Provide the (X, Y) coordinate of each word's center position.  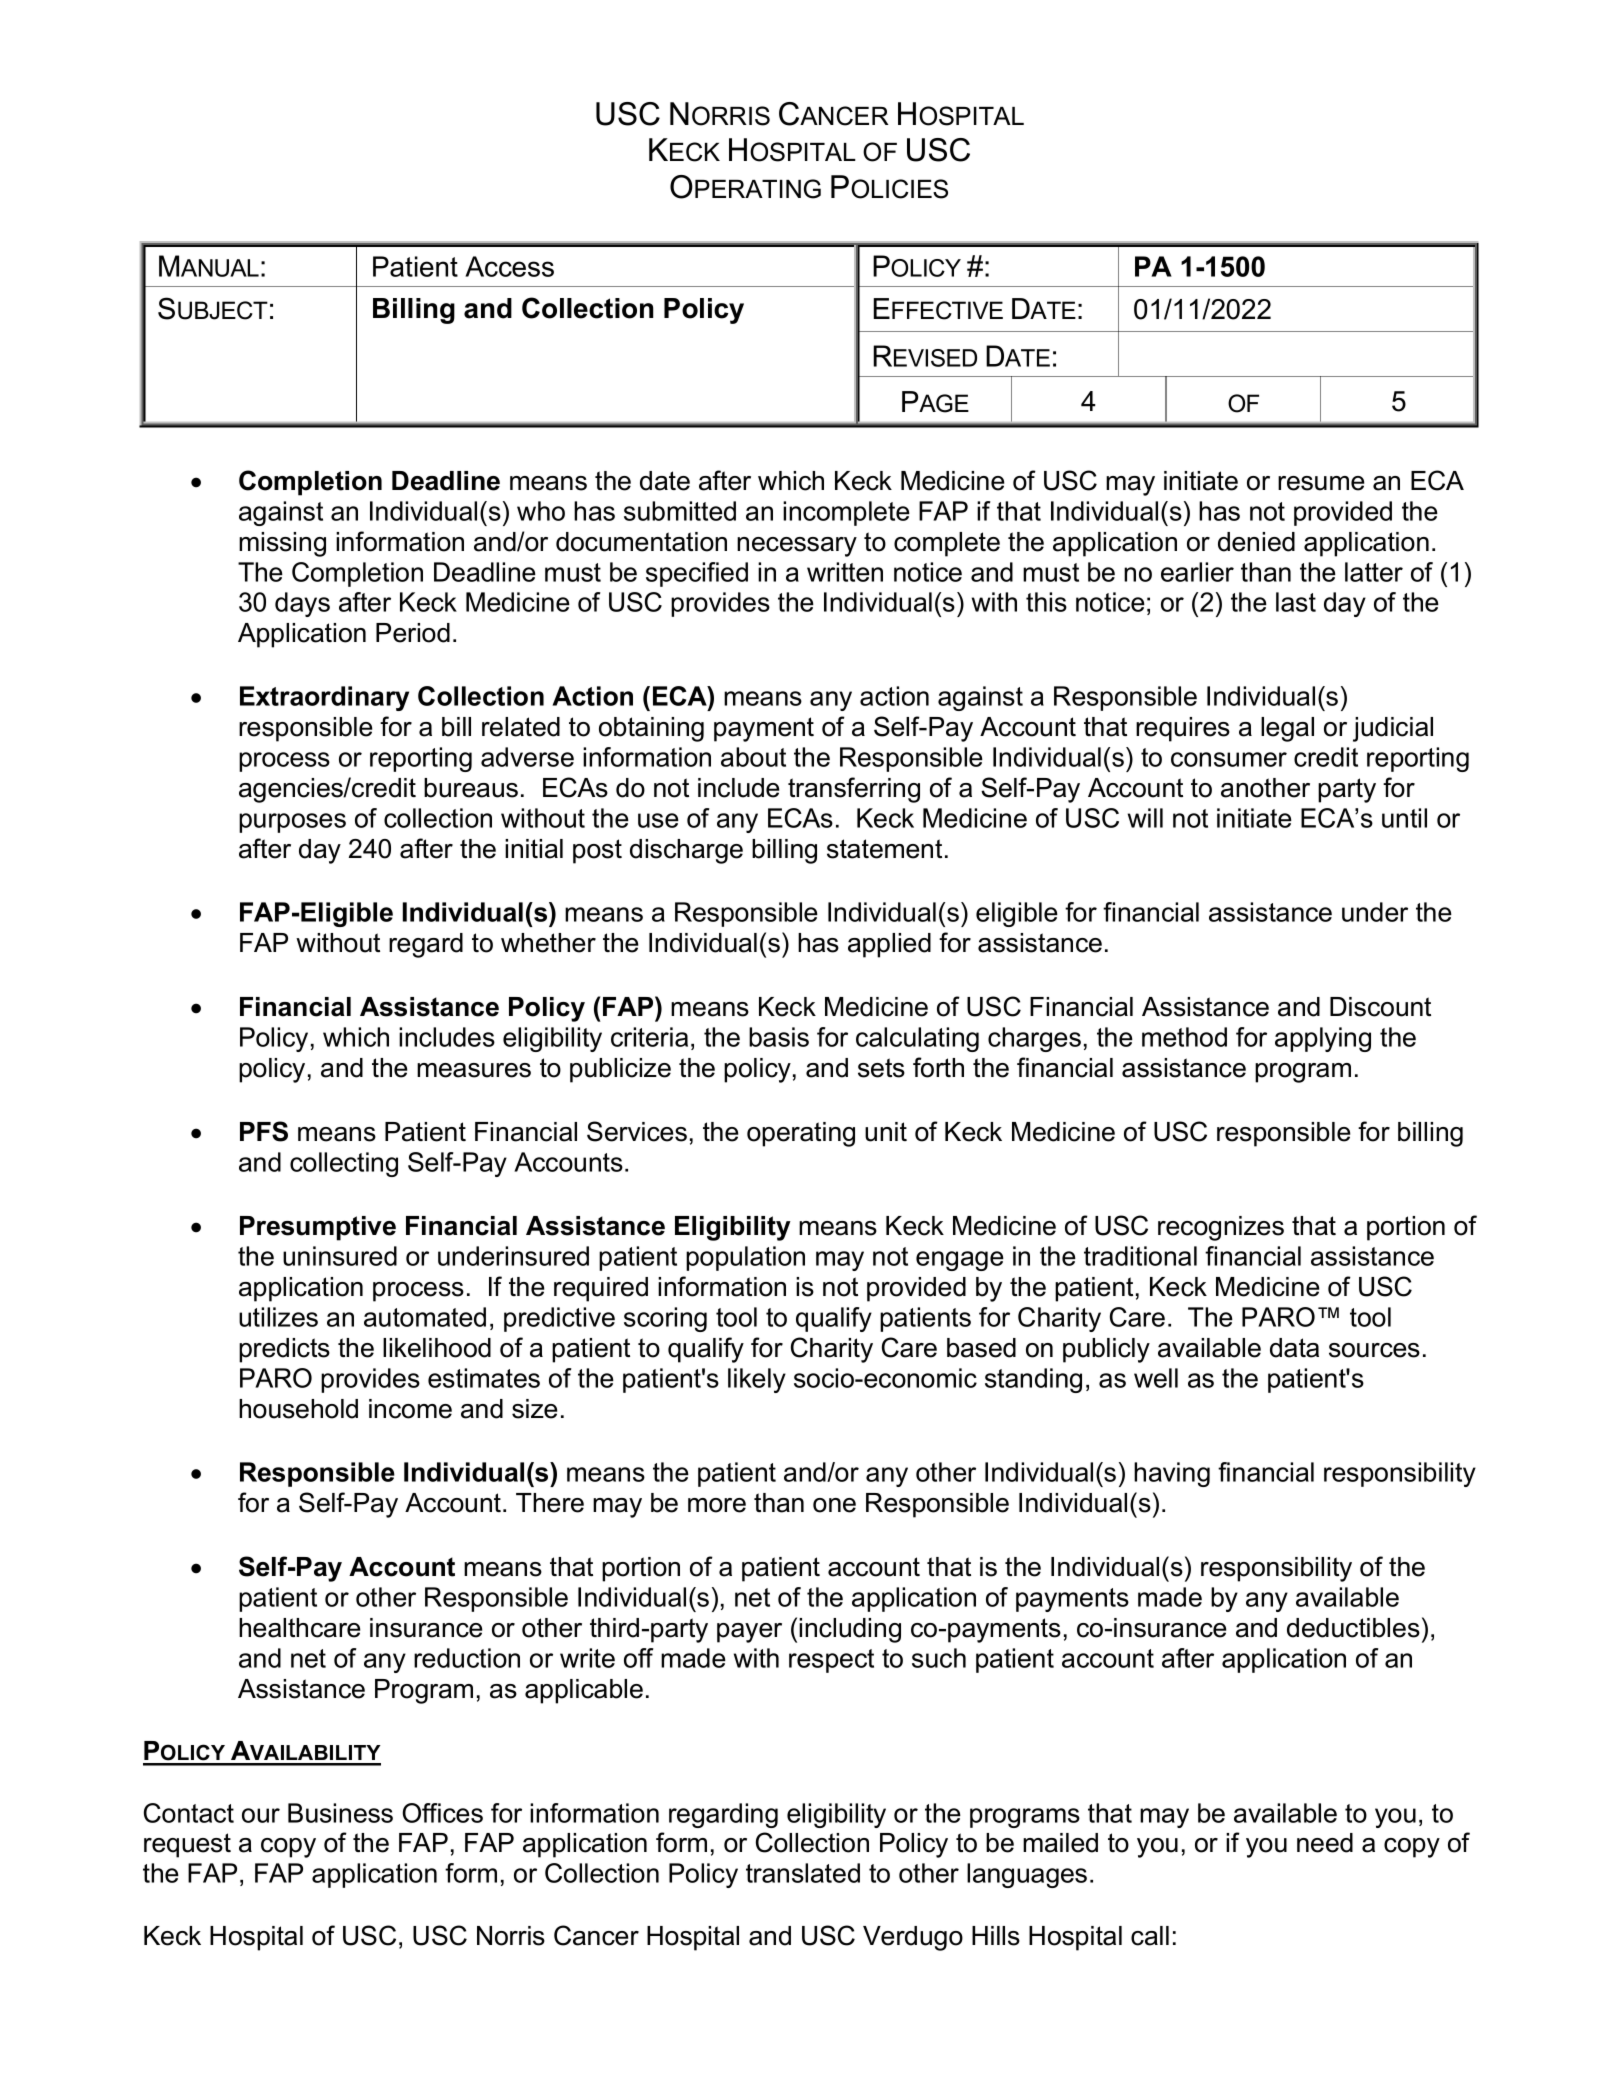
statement (884, 849)
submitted (680, 511)
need (1325, 1843)
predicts (284, 1350)
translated (803, 1873)
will (1145, 818)
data (1294, 1348)
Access (509, 266)
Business (340, 1813)
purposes (292, 823)
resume (1321, 483)
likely (757, 1380)
